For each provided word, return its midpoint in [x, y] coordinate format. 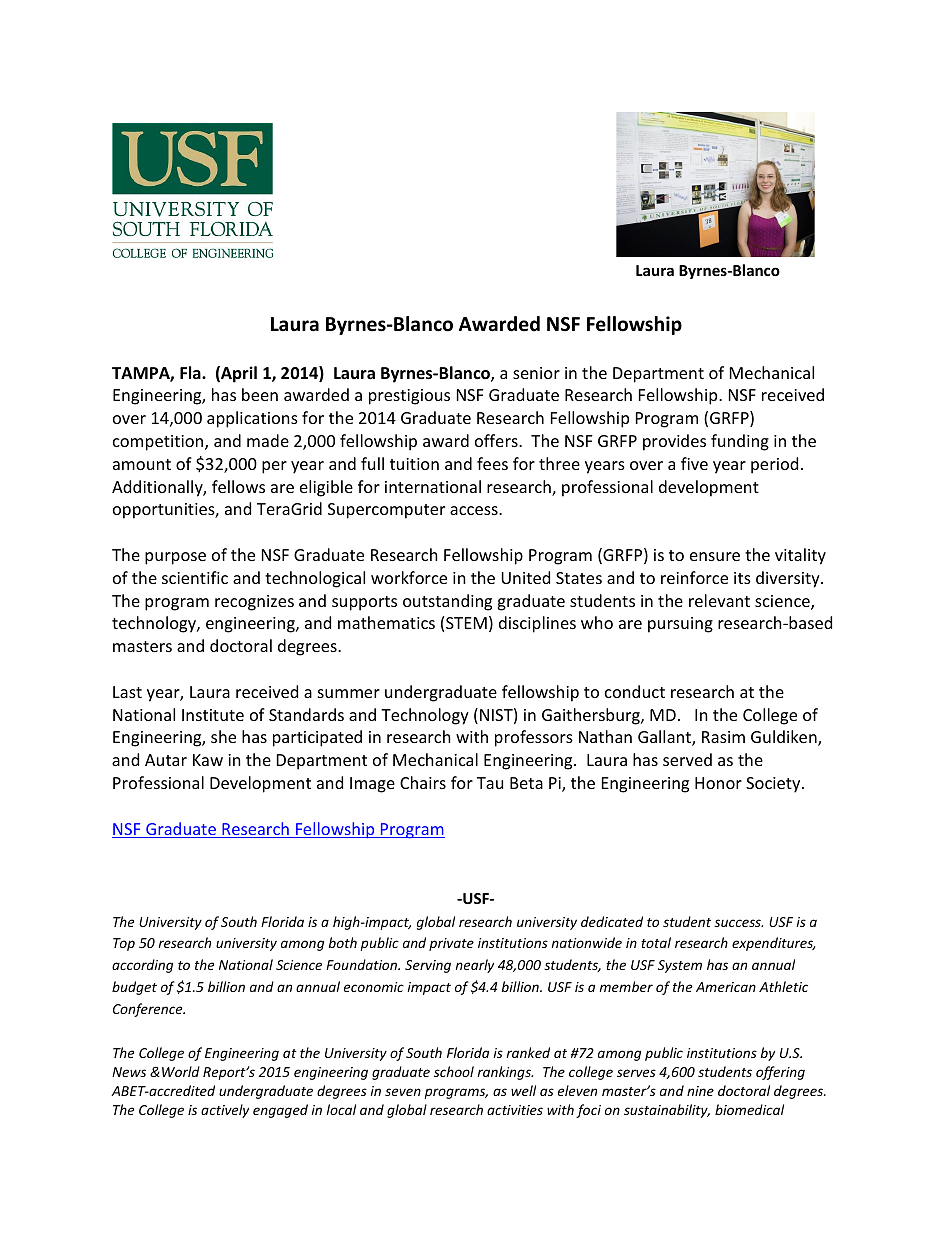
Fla [191, 372]
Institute [213, 715]
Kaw [208, 760]
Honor [718, 783]
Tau [490, 783]
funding [740, 442]
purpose [175, 558]
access [475, 510]
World [181, 1071]
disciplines [537, 624]
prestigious [409, 397]
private [451, 944]
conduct [635, 691]
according [142, 966]
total [656, 942]
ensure [715, 556]
